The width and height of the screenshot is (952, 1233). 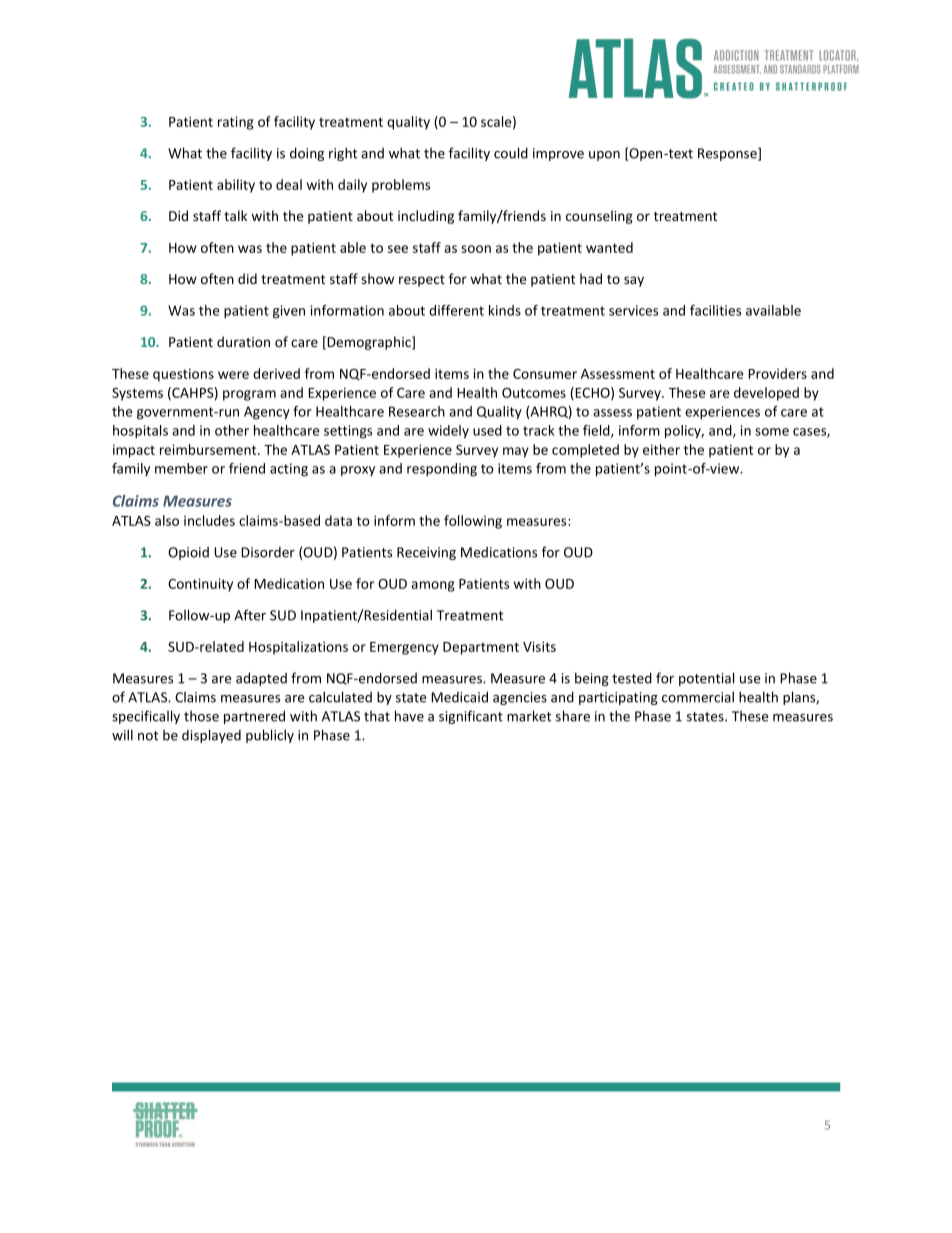 I want to click on upon, so click(x=604, y=156).
